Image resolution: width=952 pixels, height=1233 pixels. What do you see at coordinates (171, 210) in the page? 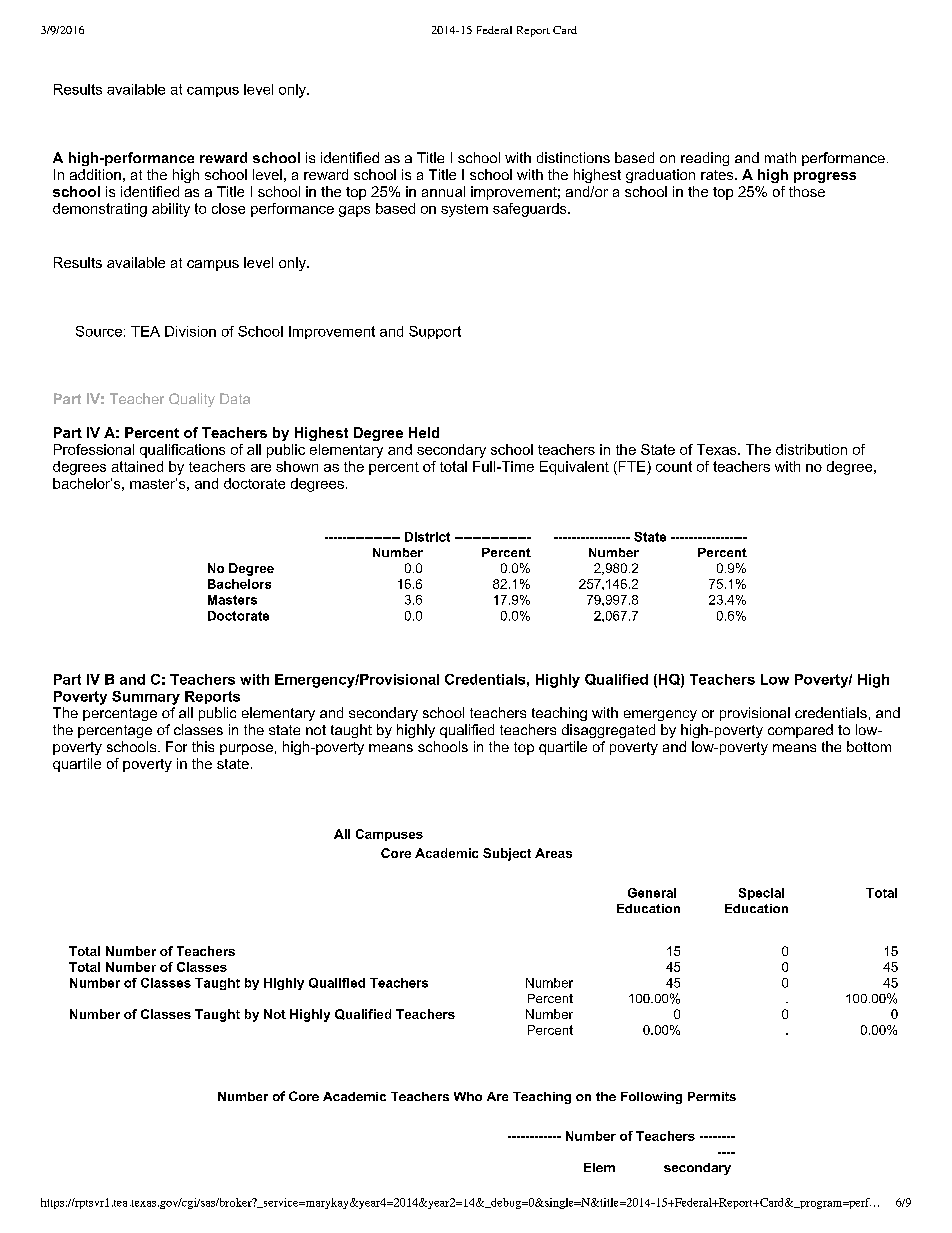
I see `ability` at bounding box center [171, 210].
